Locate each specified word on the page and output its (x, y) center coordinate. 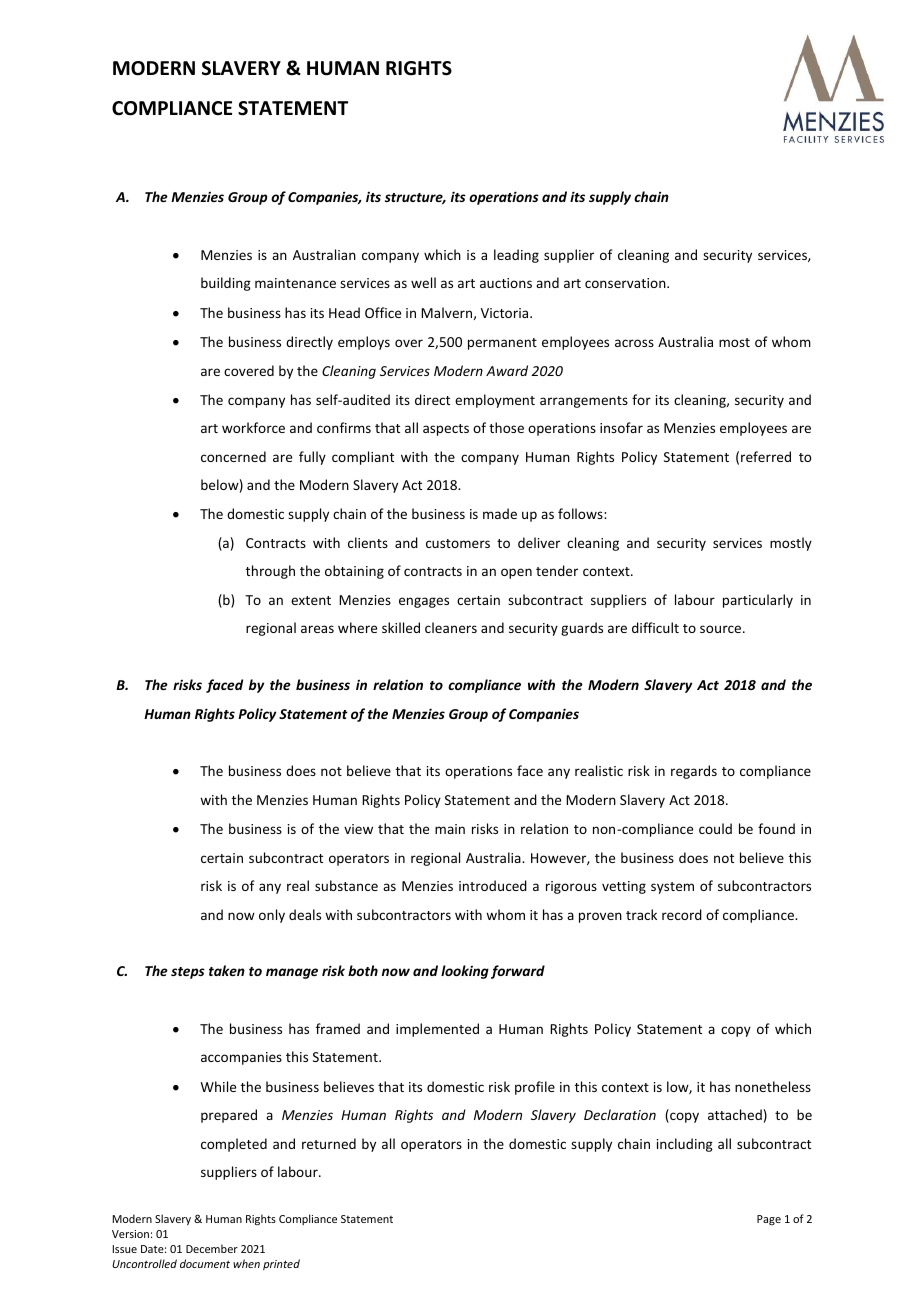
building (226, 284)
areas (317, 629)
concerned (233, 456)
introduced (493, 885)
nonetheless (773, 1086)
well (423, 282)
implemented (437, 1030)
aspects (446, 430)
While (218, 1086)
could (715, 828)
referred (766, 456)
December (212, 1248)
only (272, 916)
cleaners (451, 627)
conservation (626, 283)
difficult (655, 627)
